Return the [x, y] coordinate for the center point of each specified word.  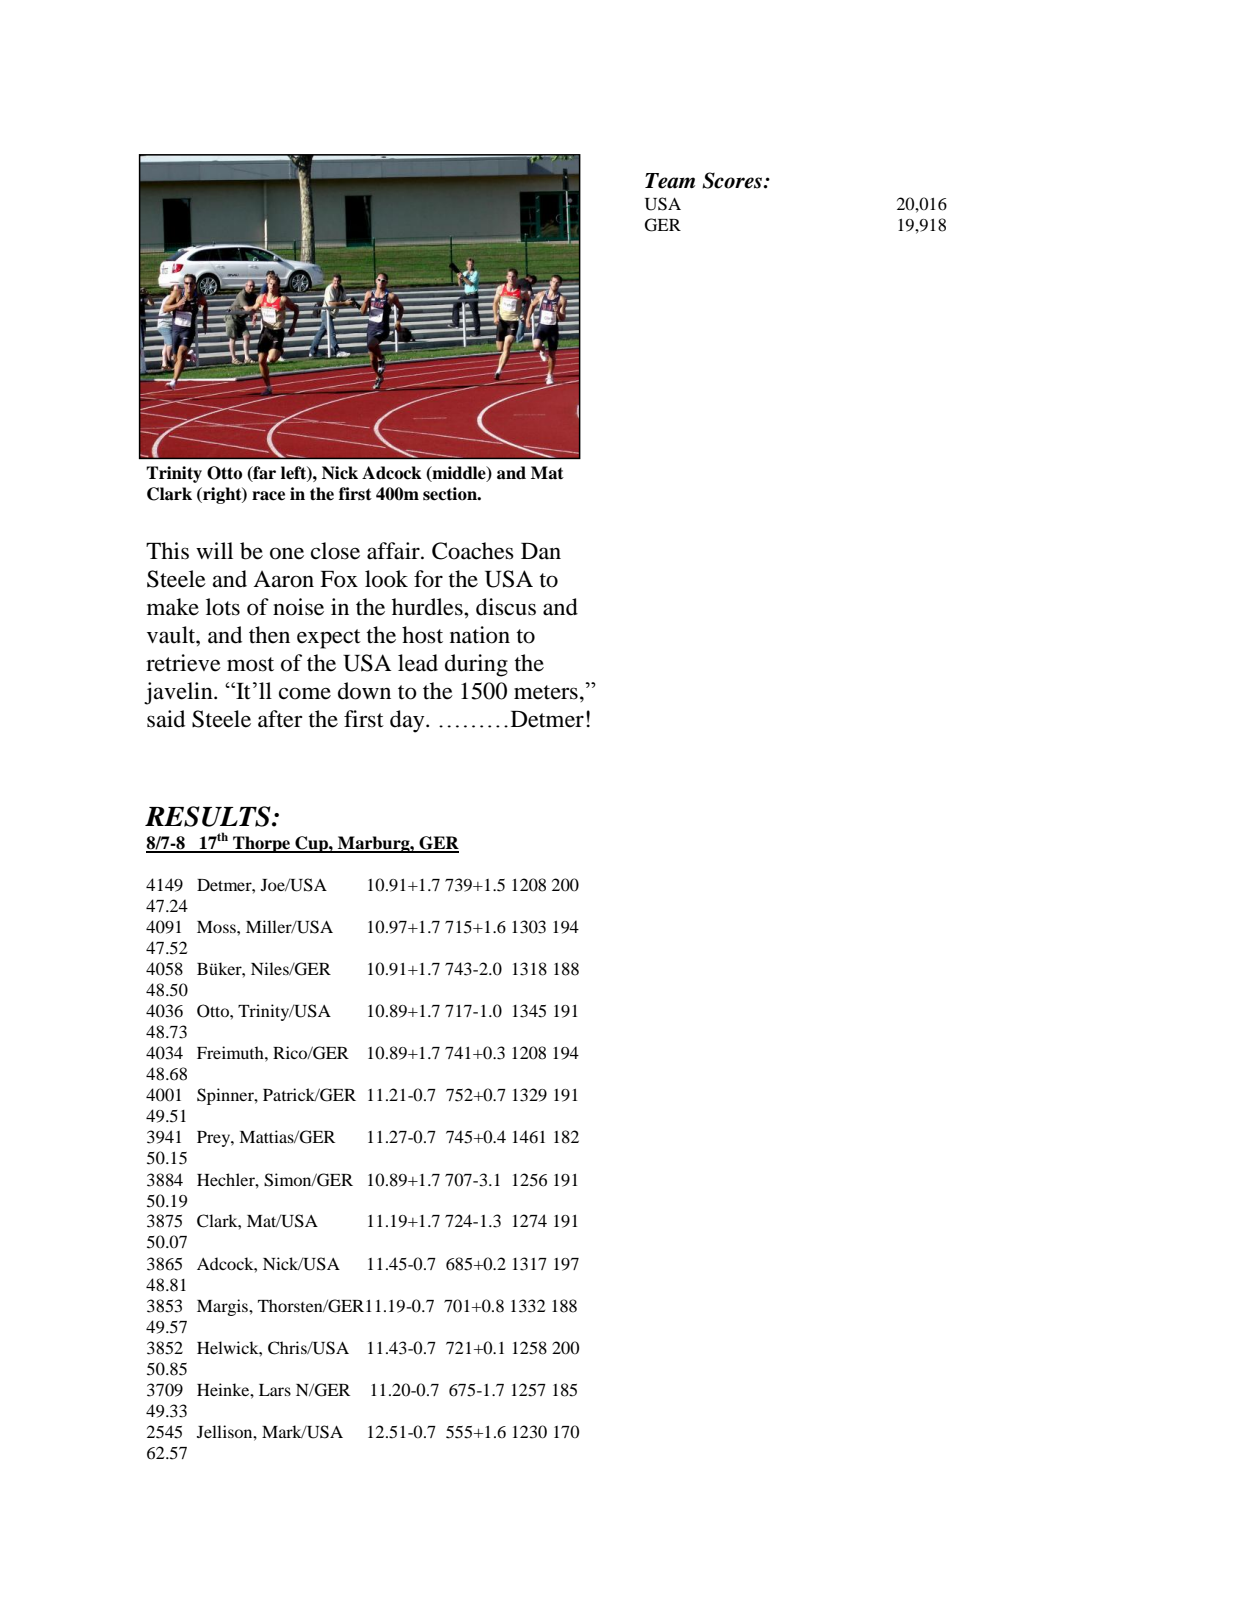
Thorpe [262, 844]
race [268, 496]
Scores [733, 180]
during [476, 665]
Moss [217, 927]
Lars [275, 1390]
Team [670, 181]
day [408, 721]
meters [546, 692]
